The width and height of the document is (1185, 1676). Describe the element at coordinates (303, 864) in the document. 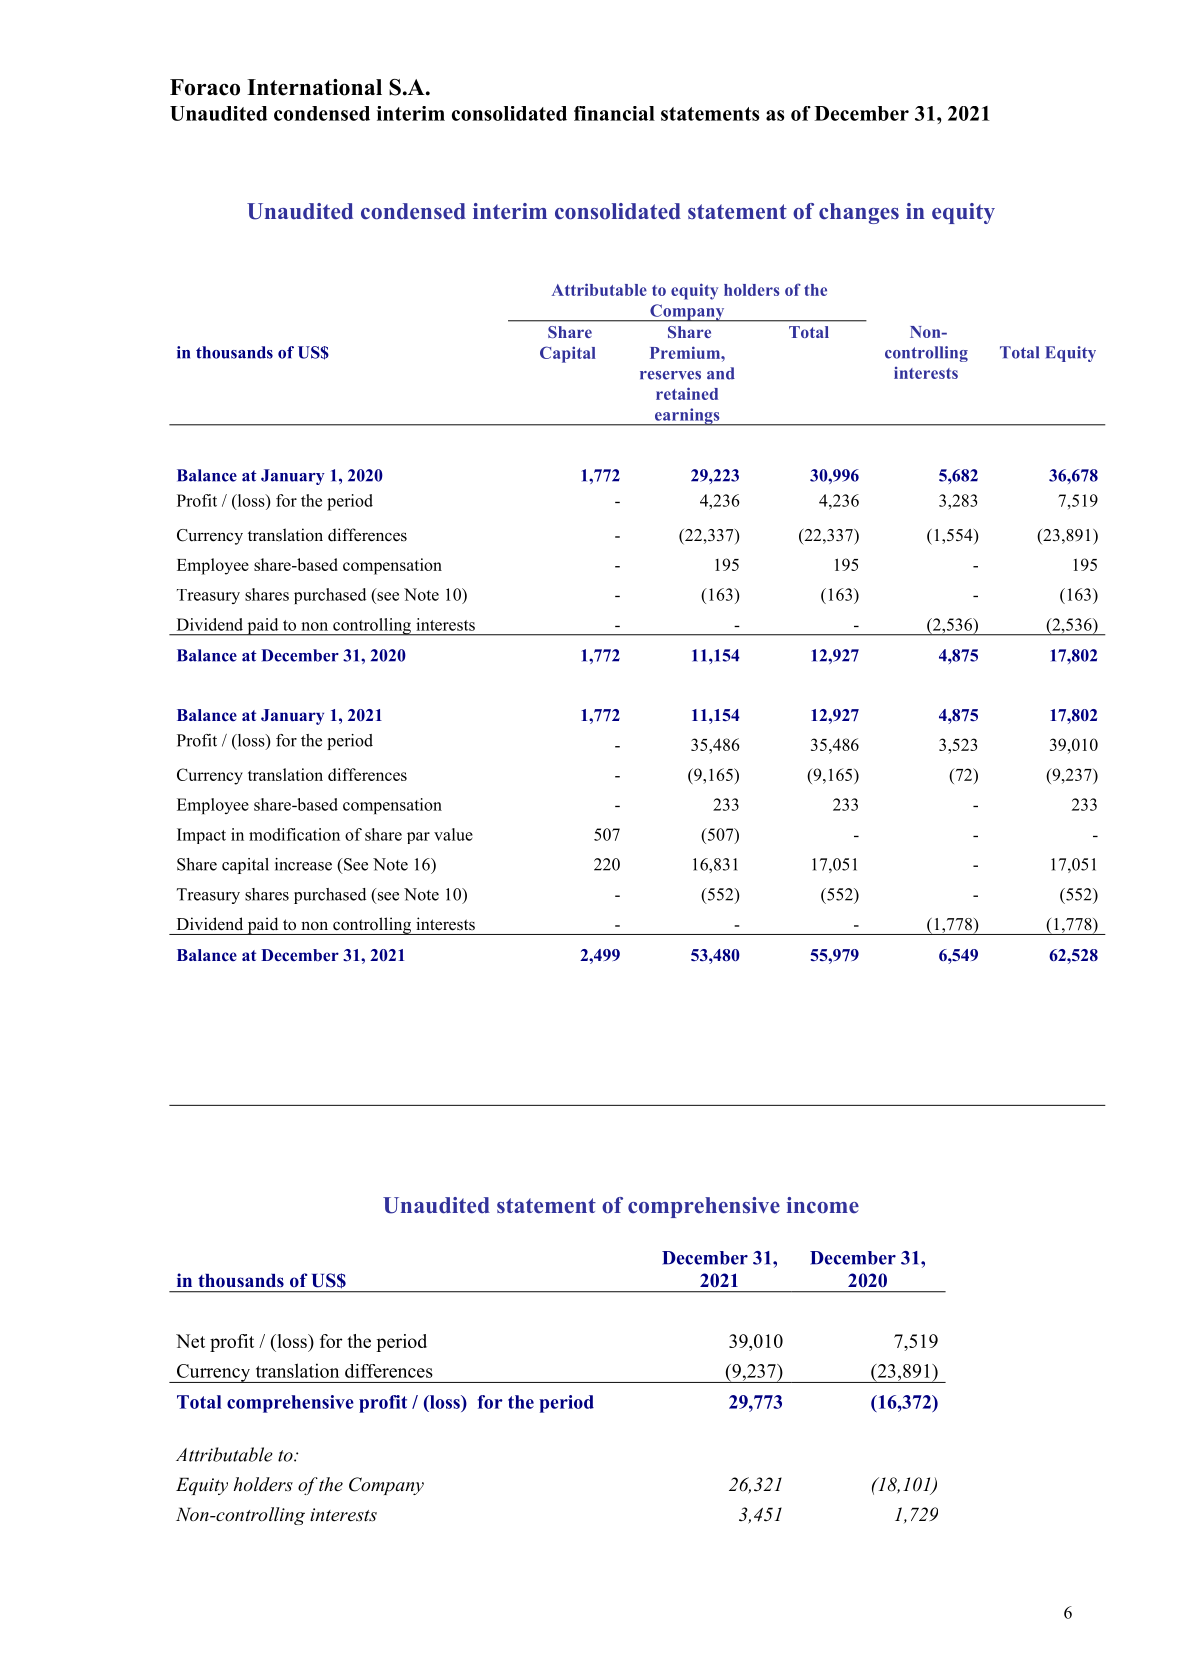

I see `increase` at that location.
